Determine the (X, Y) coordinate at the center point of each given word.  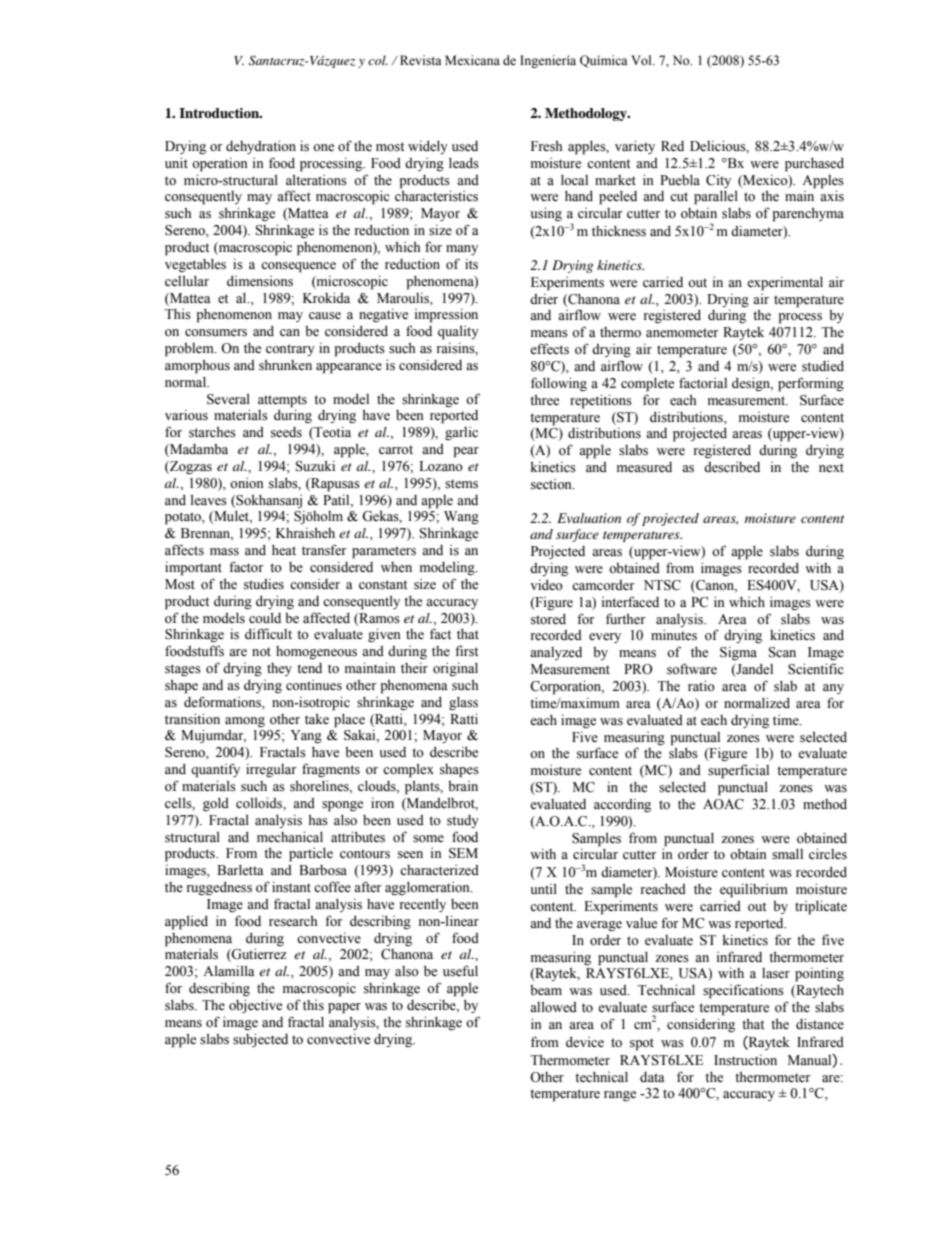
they (279, 669)
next (831, 468)
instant (291, 887)
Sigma (738, 653)
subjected (260, 1040)
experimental (785, 283)
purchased (814, 164)
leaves (209, 500)
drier (544, 298)
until (543, 888)
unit (176, 162)
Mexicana (472, 60)
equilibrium (754, 890)
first (466, 651)
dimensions (260, 281)
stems (461, 484)
